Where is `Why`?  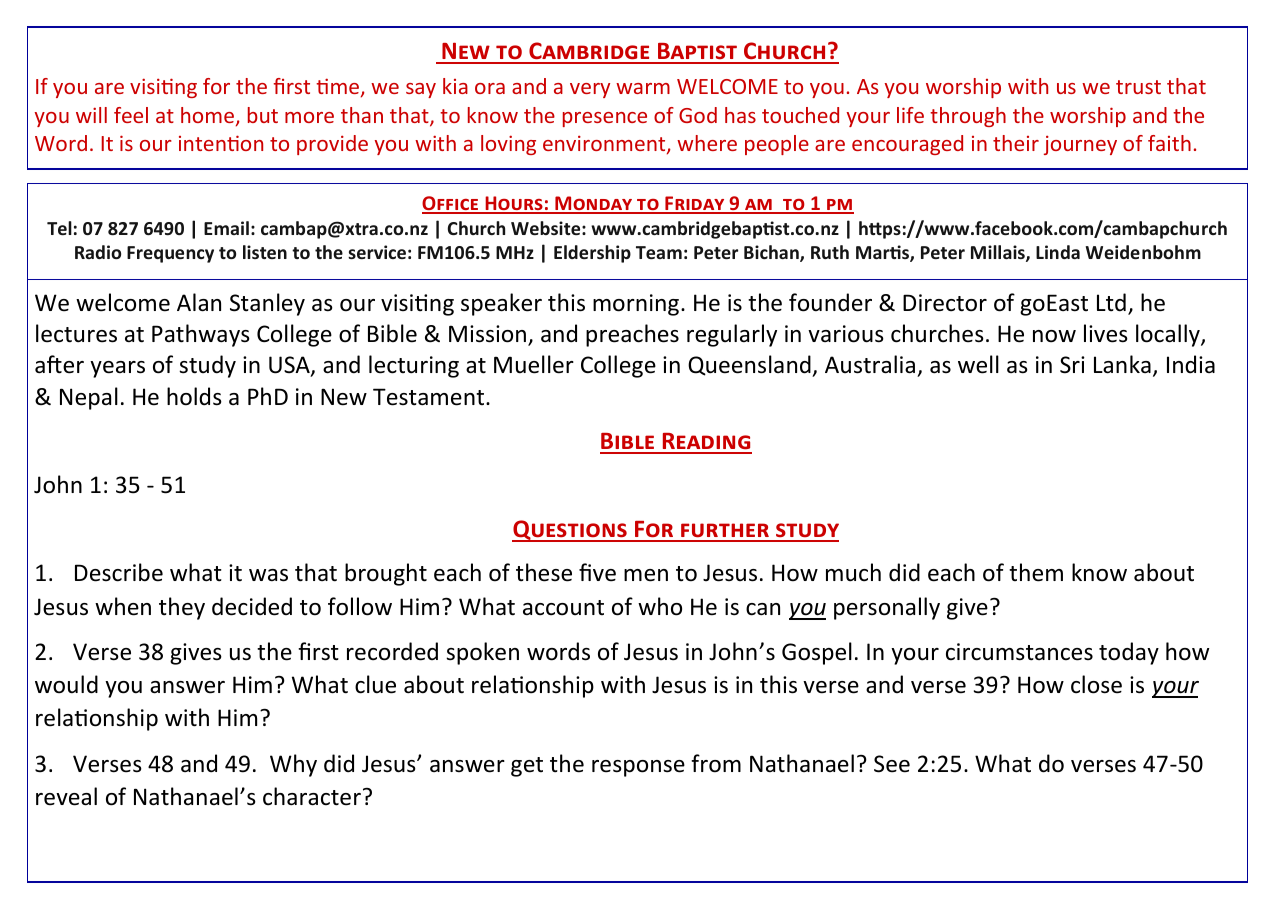
Why is located at coordinates (293, 765).
